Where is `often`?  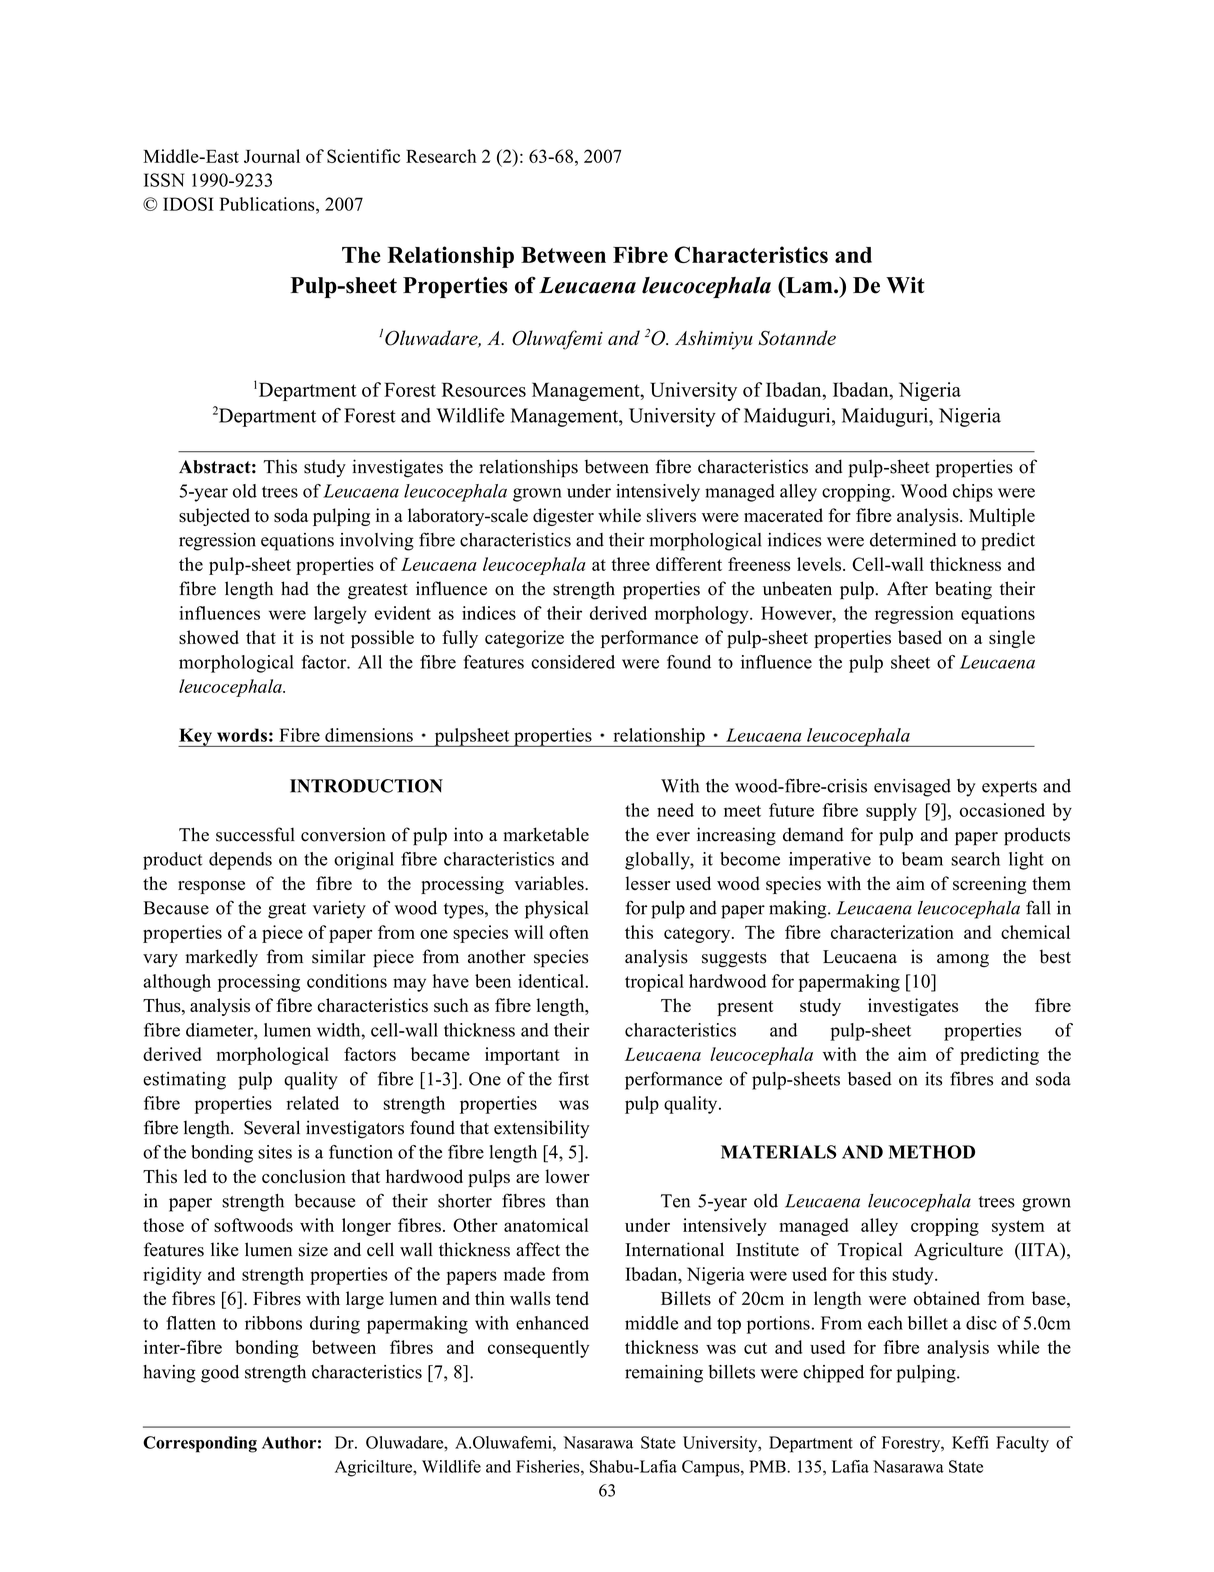 often is located at coordinates (569, 932).
